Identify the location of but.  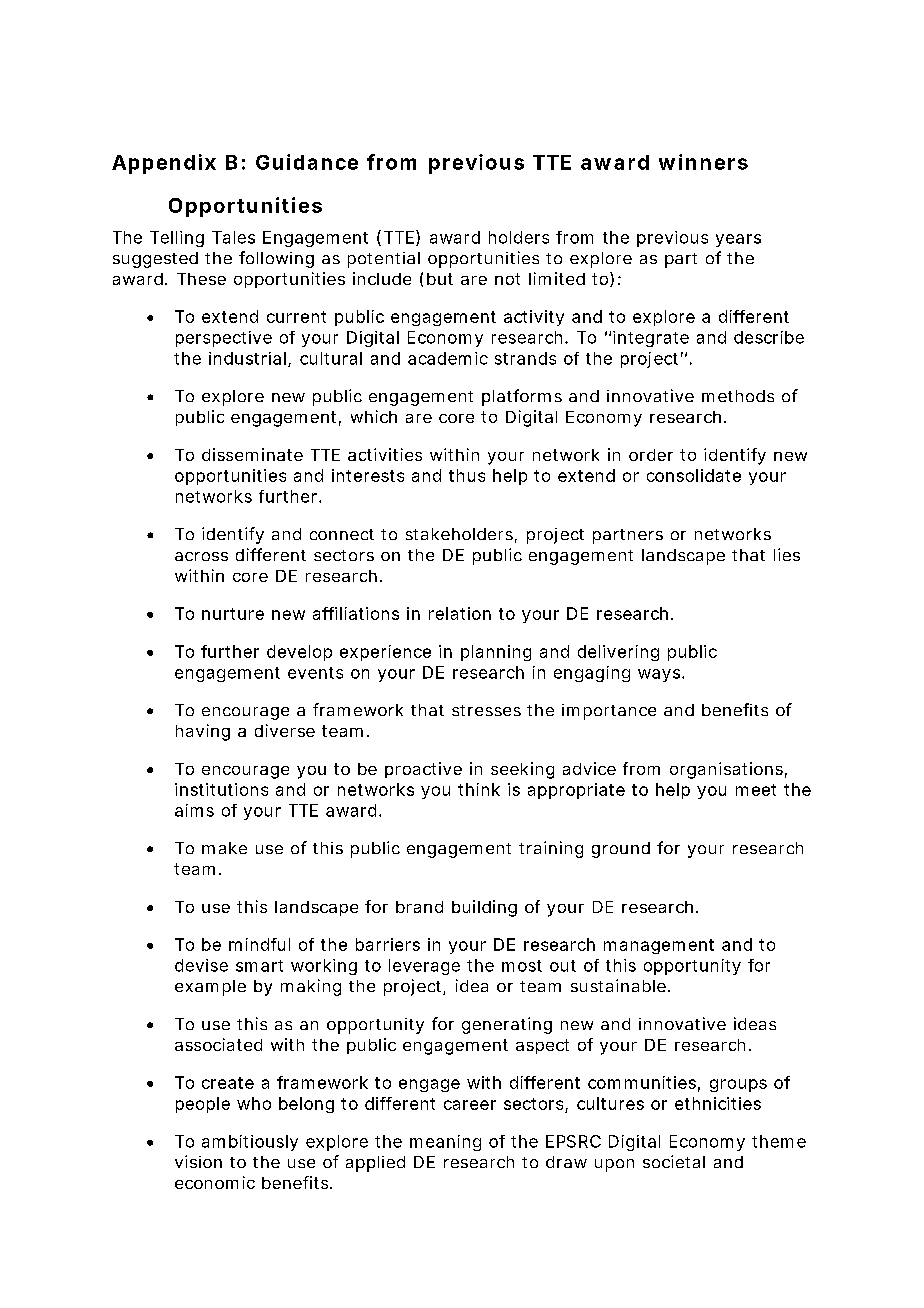
(440, 279).
